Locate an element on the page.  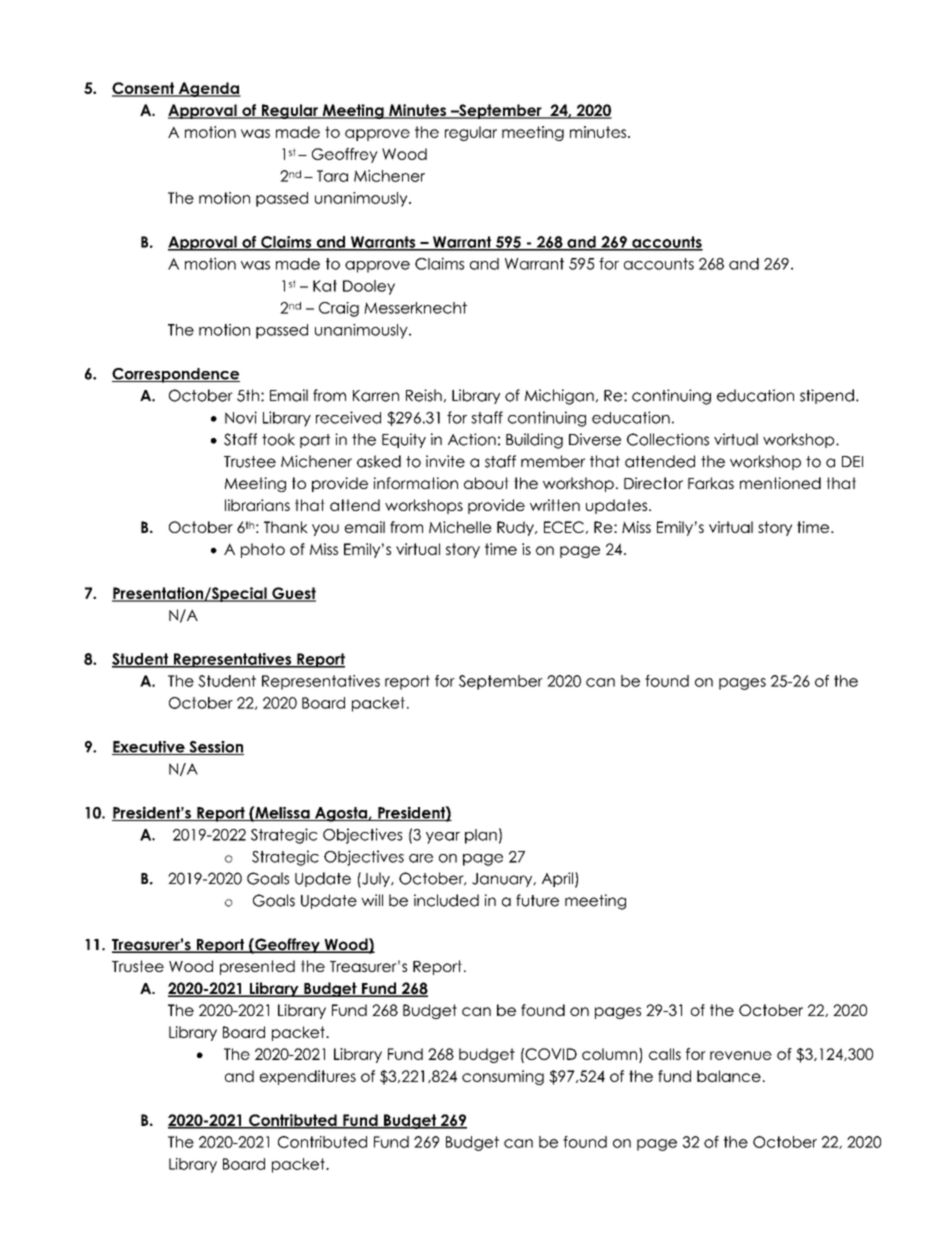
consuming is located at coordinates (503, 1077).
